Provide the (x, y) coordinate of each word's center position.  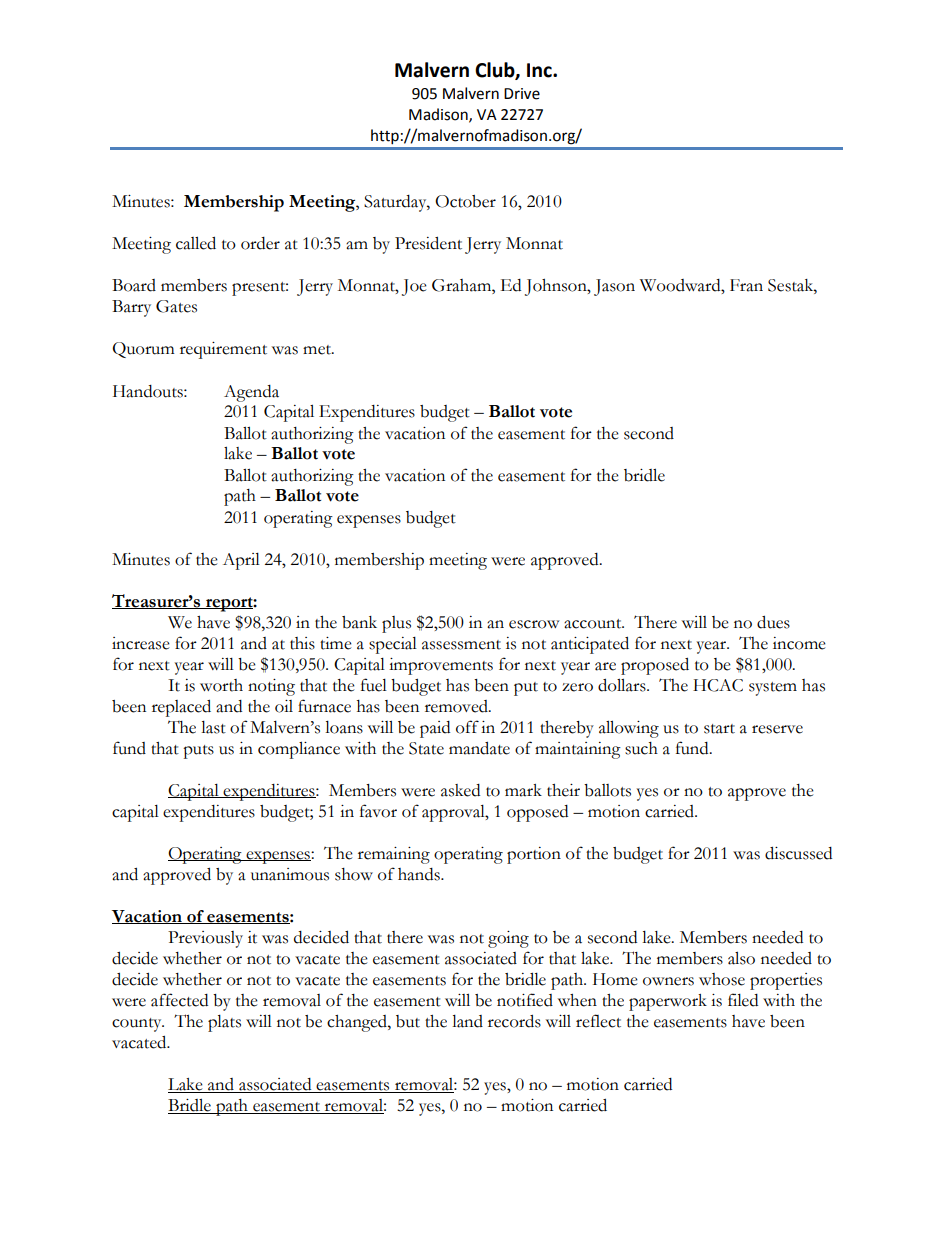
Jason (614, 287)
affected (179, 1000)
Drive (522, 94)
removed (457, 706)
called (196, 243)
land (467, 1021)
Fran (746, 285)
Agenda (251, 393)
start (719, 729)
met (318, 350)
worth (221, 685)
